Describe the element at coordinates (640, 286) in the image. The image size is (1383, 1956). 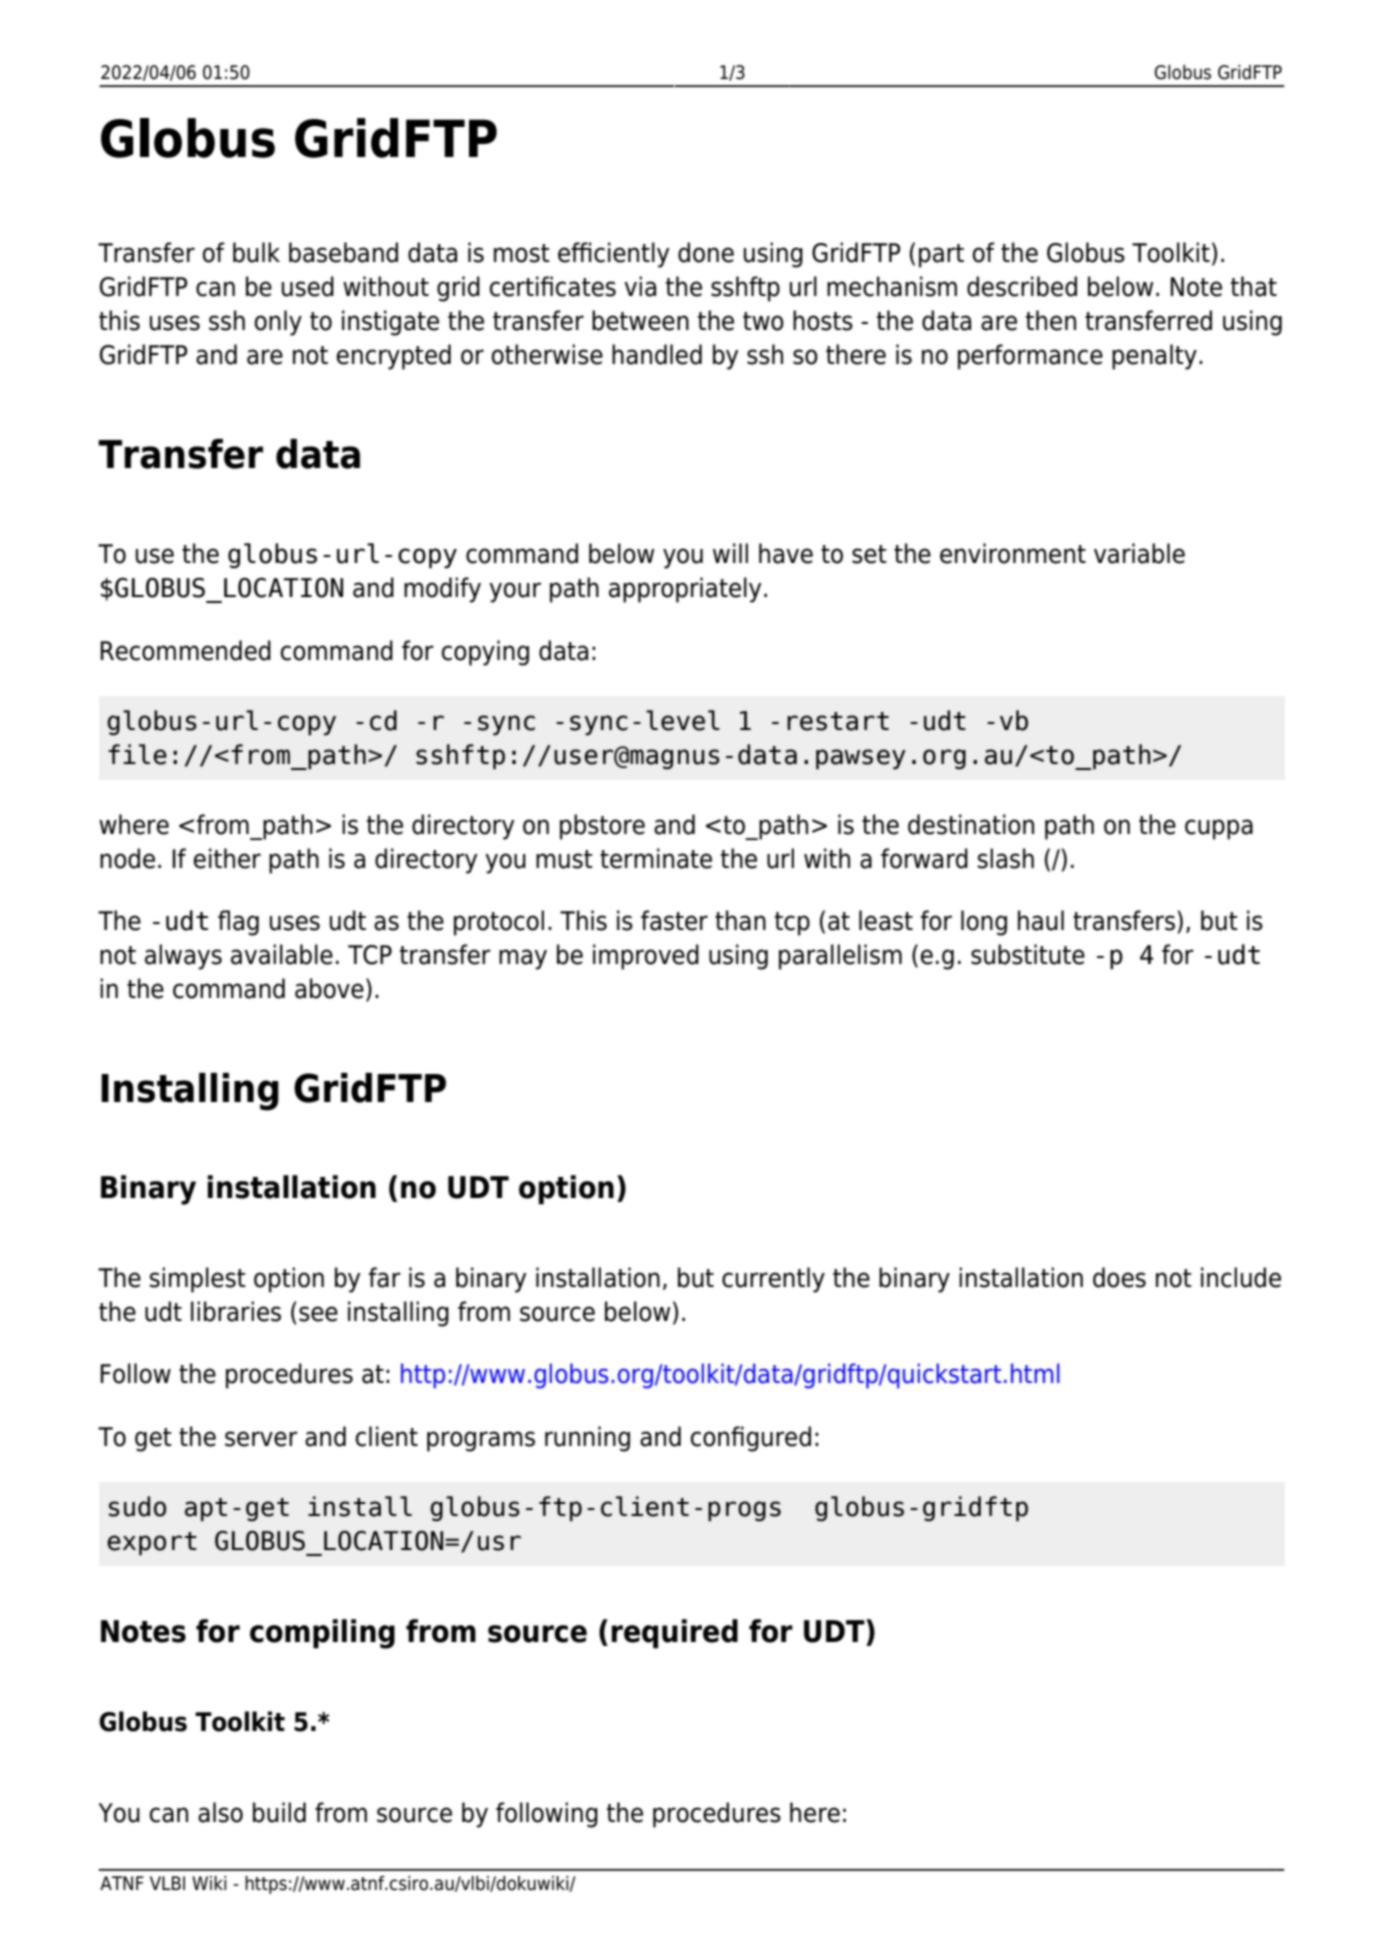
I see `via` at that location.
